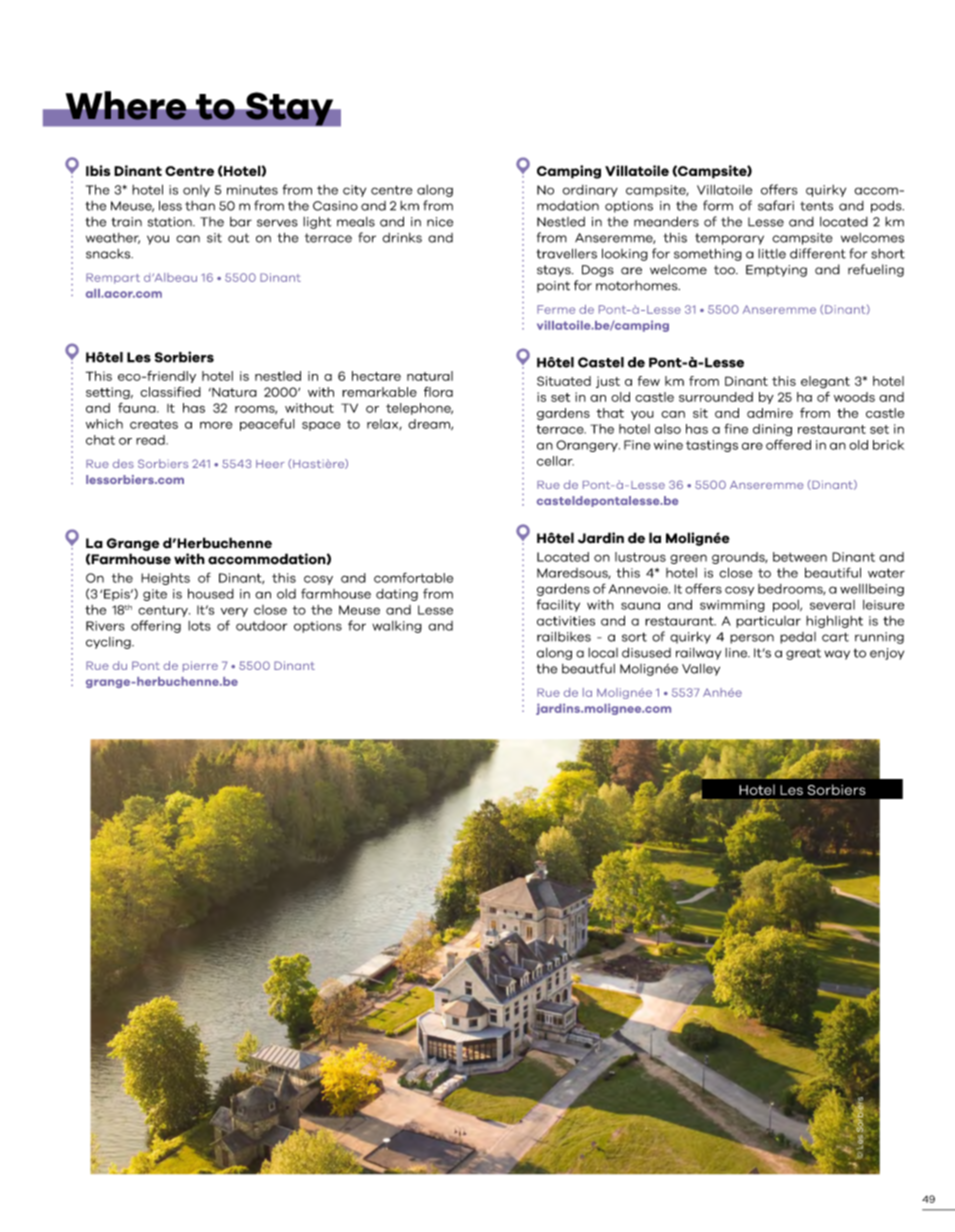 Image resolution: width=955 pixels, height=1232 pixels. Describe the element at coordinates (200, 666) in the document. I see `pierre` at that location.
